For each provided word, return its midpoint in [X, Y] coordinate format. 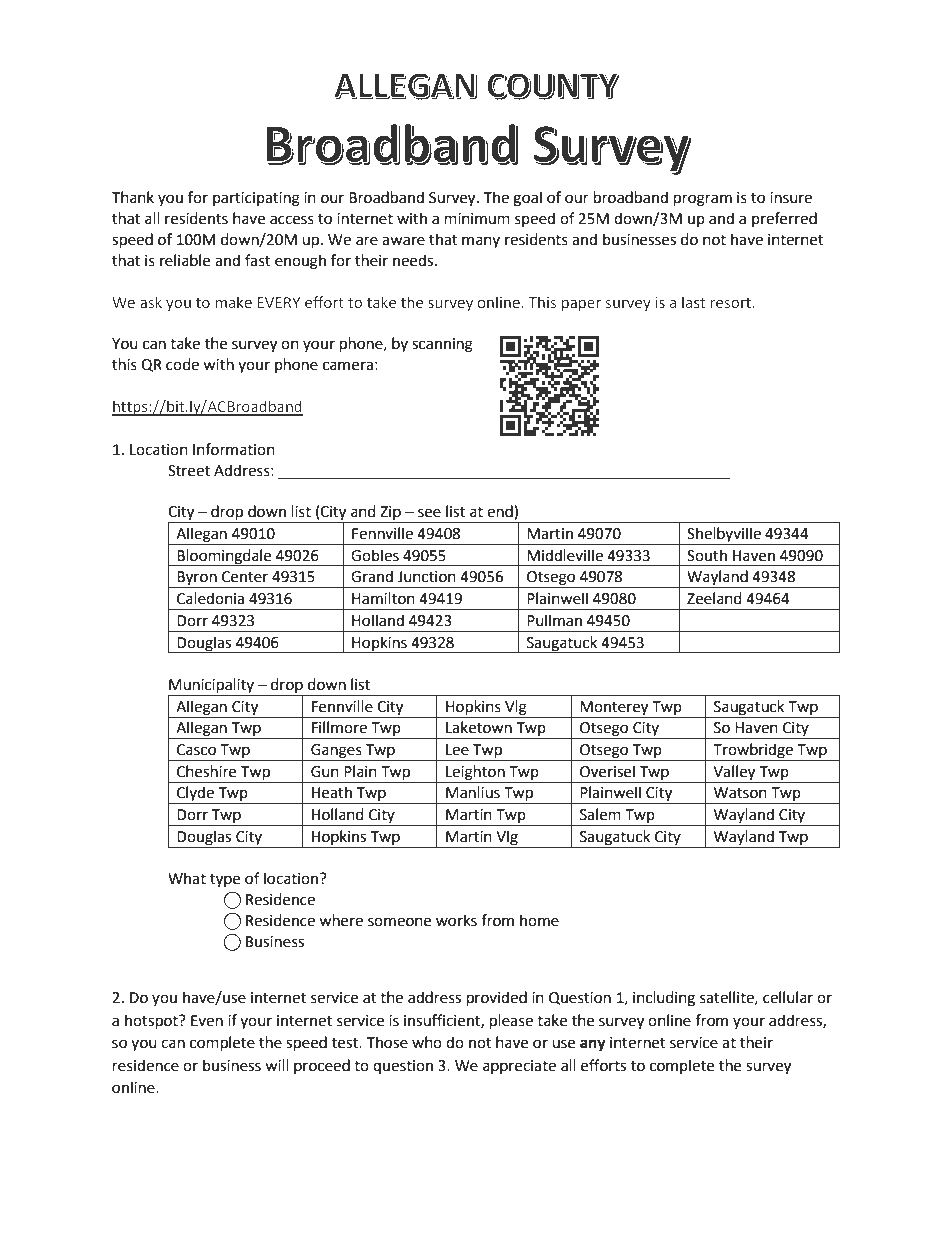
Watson [740, 793]
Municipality [212, 687]
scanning [442, 345]
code [182, 364]
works [456, 920]
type [225, 881]
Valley [734, 773]
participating [256, 199]
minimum [477, 219]
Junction [427, 577]
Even [207, 1021]
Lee [457, 750]
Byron [197, 579]
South [707, 555]
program [703, 200]
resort [732, 303]
